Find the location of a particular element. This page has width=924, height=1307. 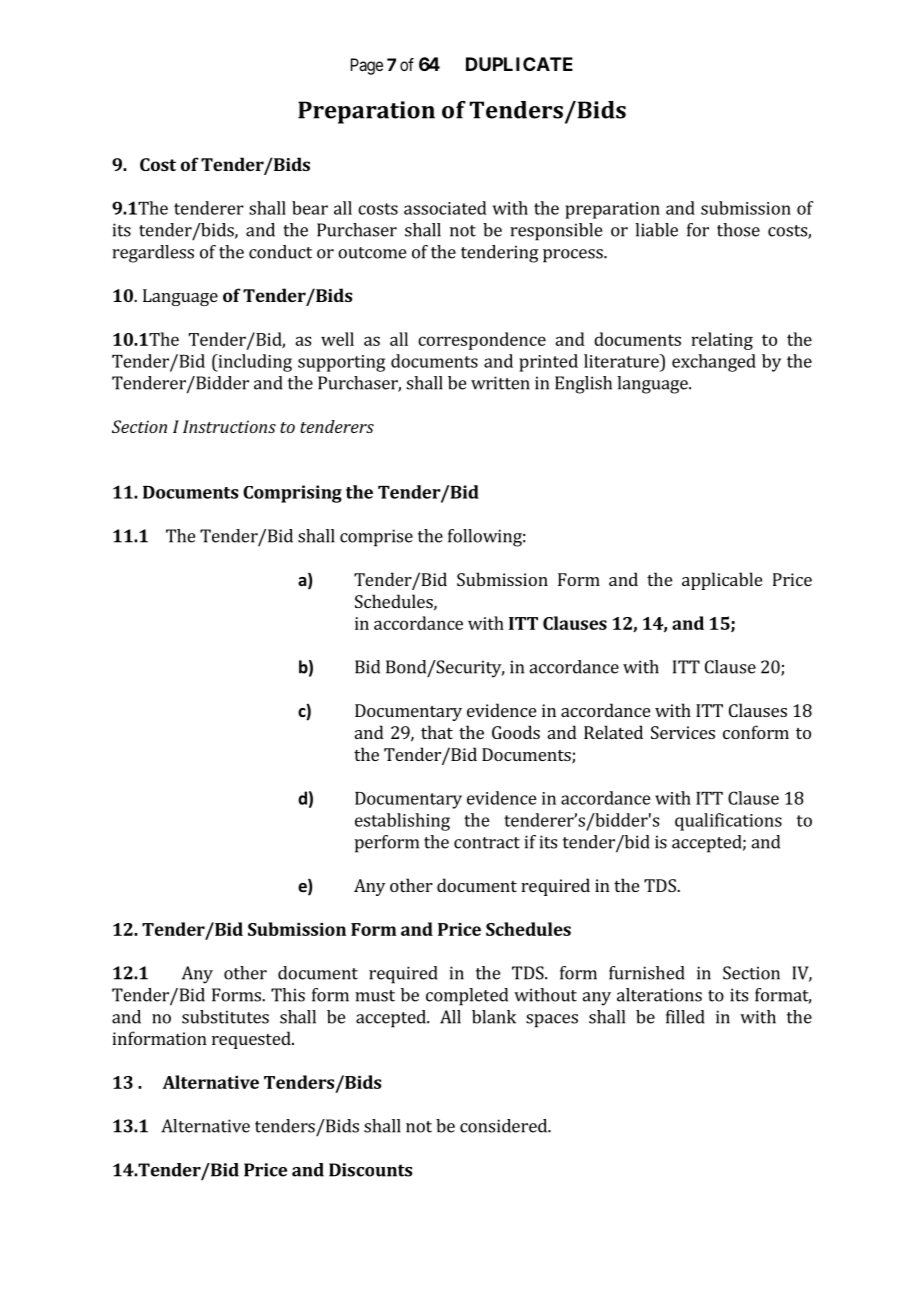

Services is located at coordinates (683, 732).
